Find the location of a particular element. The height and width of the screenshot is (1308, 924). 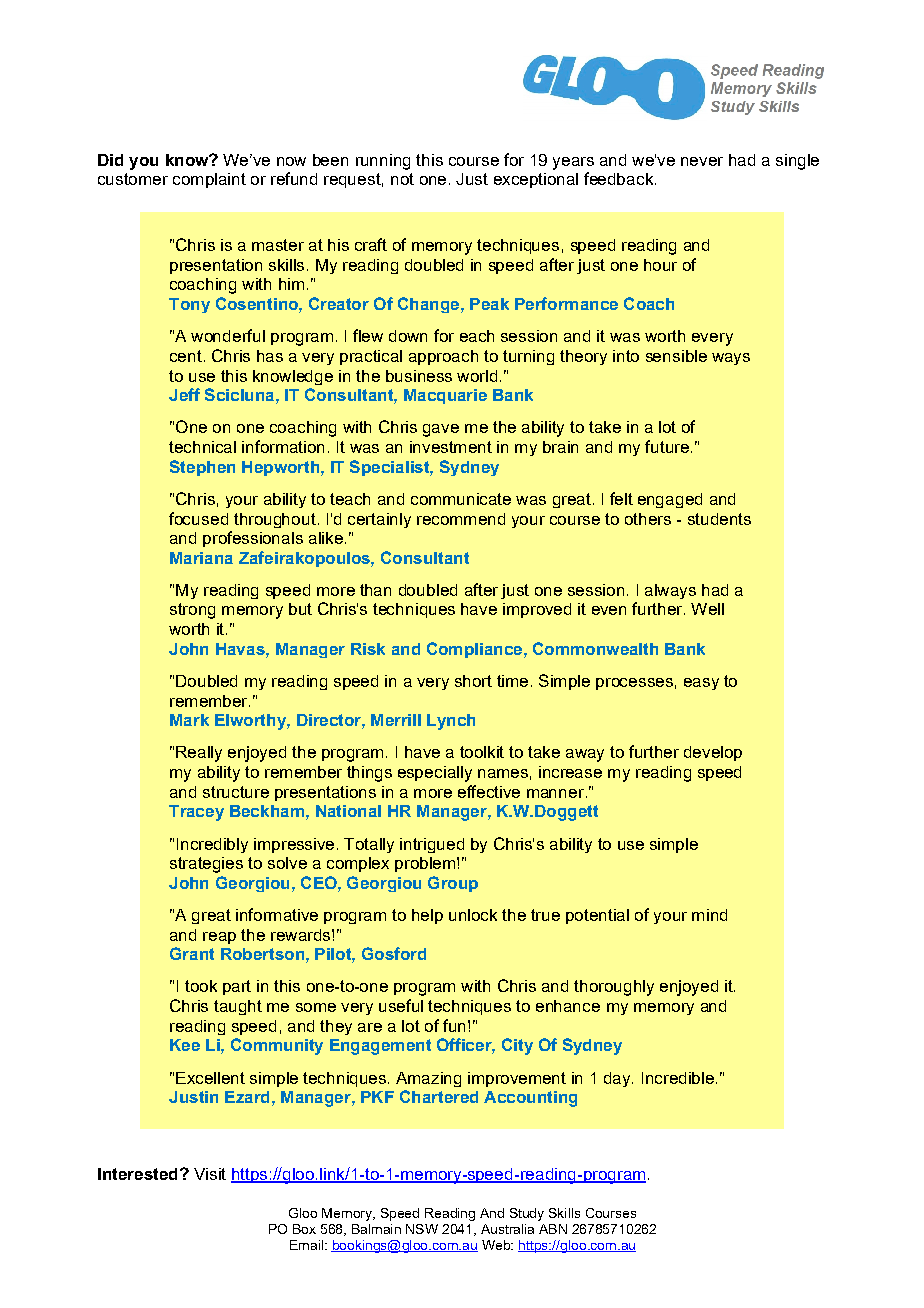

not is located at coordinates (402, 179).
